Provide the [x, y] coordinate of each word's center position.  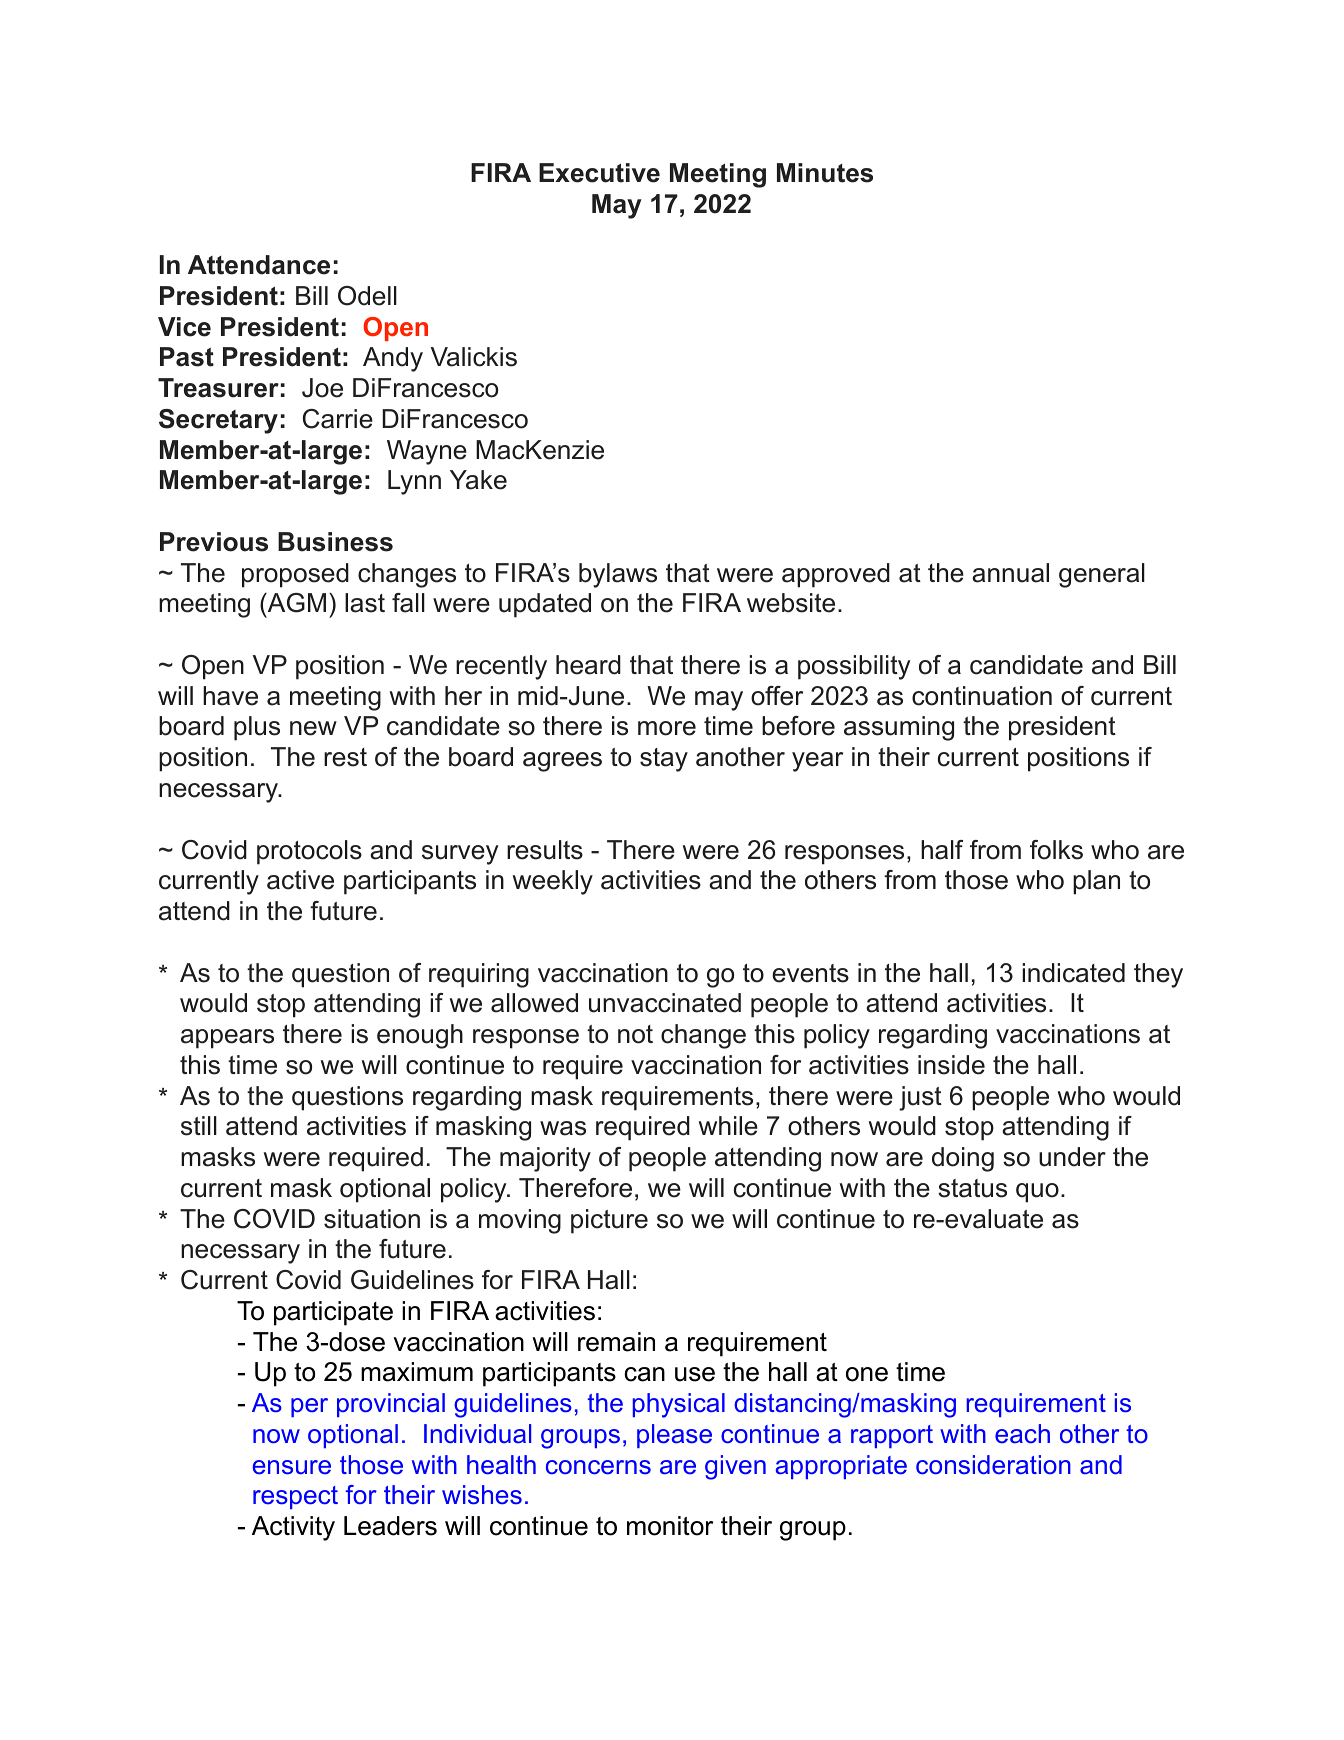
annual [1010, 573]
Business [335, 542]
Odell [367, 296]
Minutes [825, 173]
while [728, 1126]
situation [372, 1219]
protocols [309, 852]
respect [295, 1497]
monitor [670, 1526]
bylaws [618, 575]
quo [1037, 1193]
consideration [993, 1465]
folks [1056, 850]
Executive [599, 173]
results [545, 850]
